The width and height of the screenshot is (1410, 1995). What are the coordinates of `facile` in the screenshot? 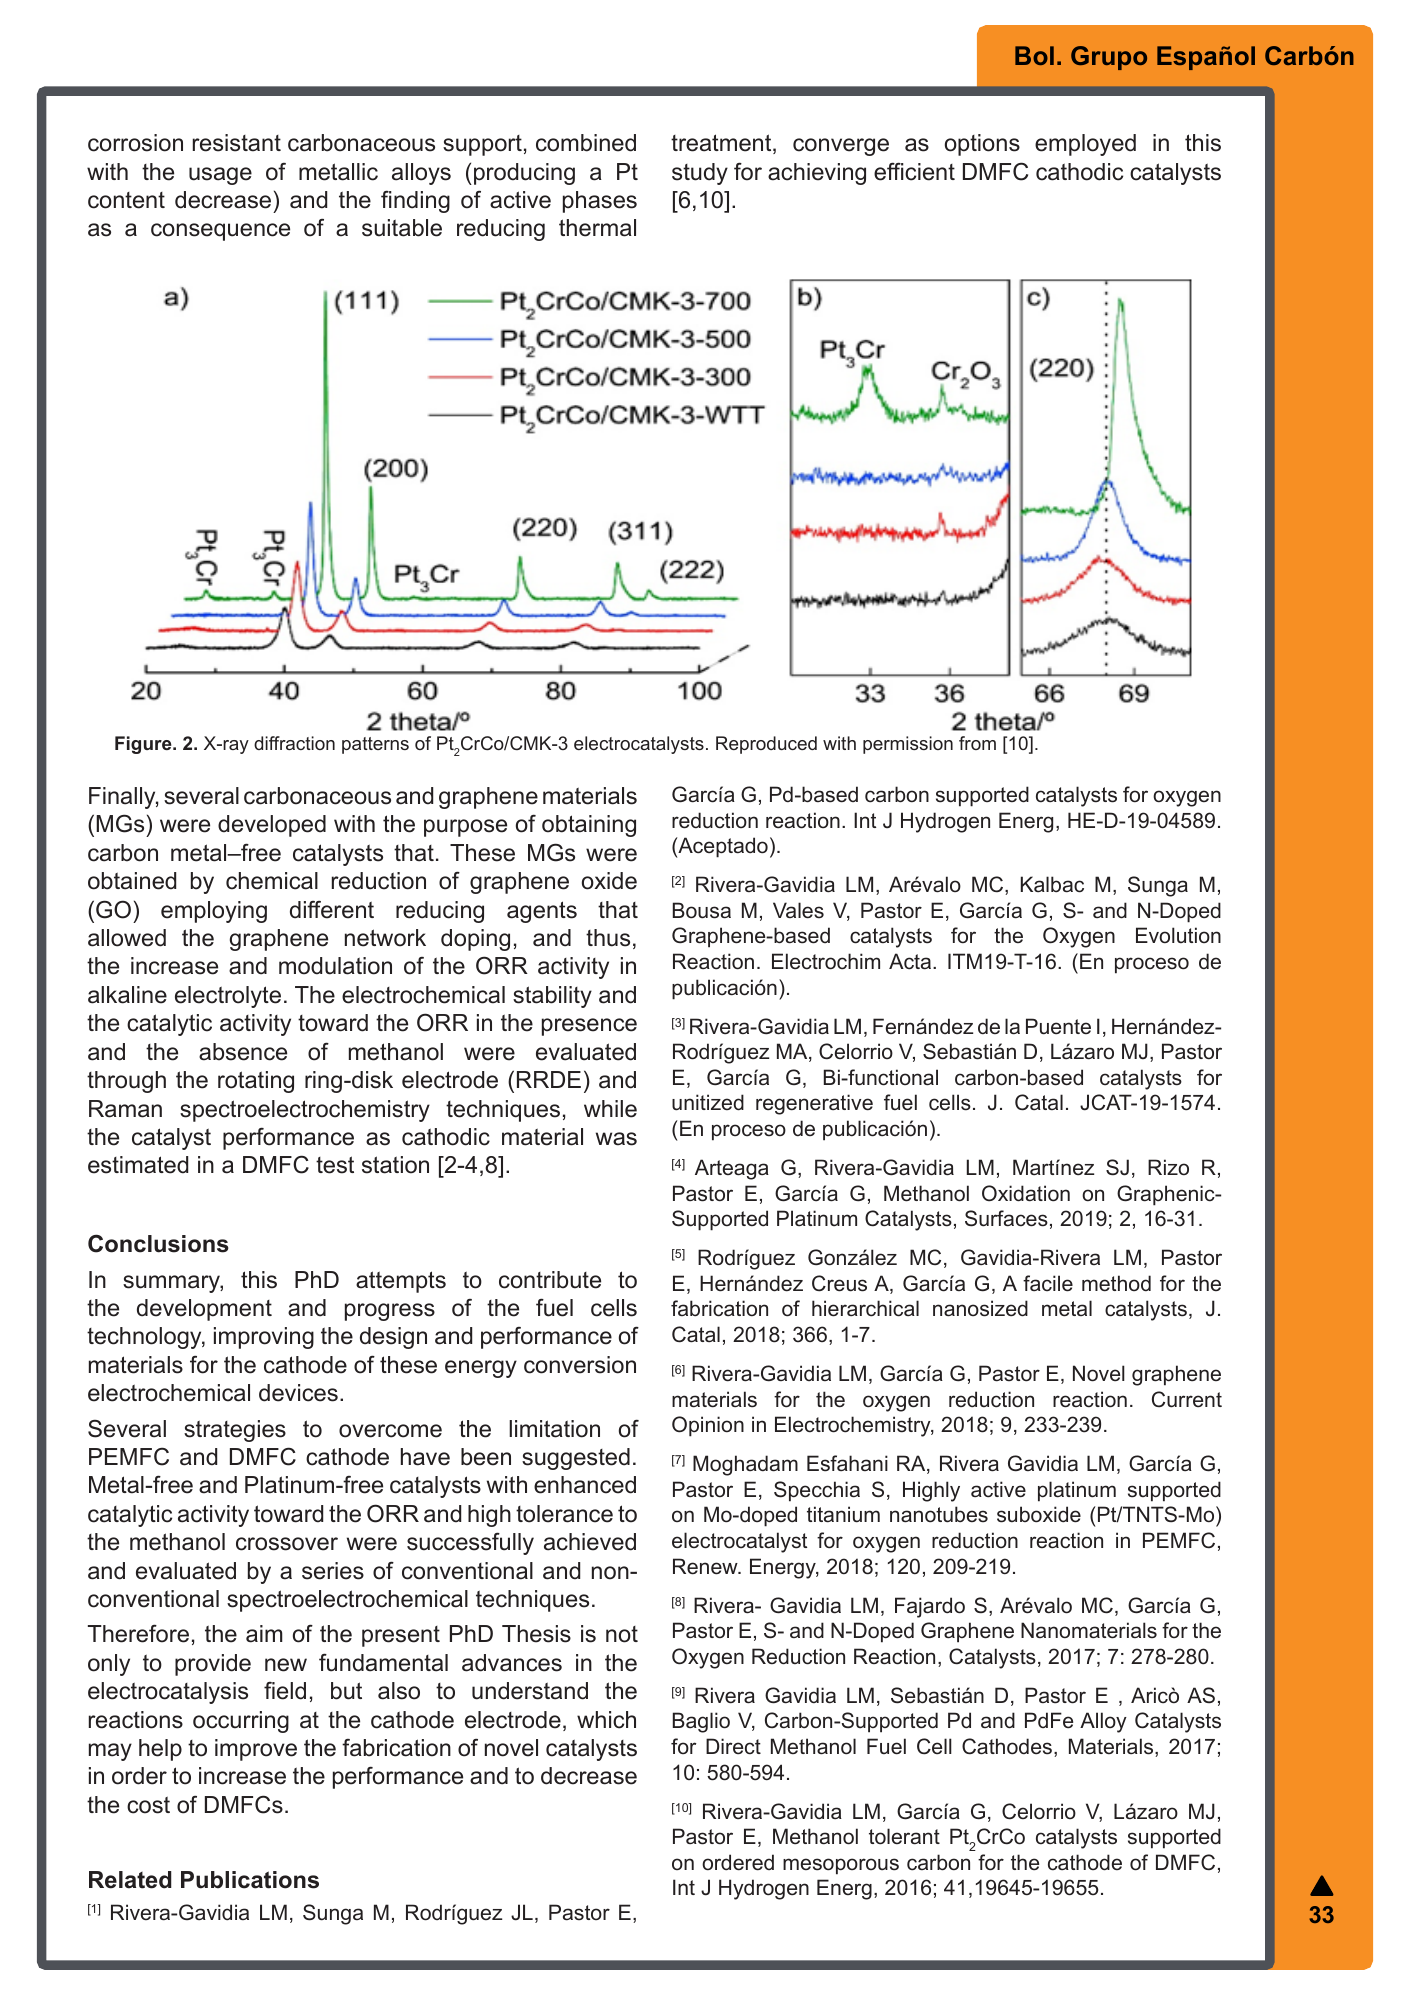 It's located at (1048, 1283).
